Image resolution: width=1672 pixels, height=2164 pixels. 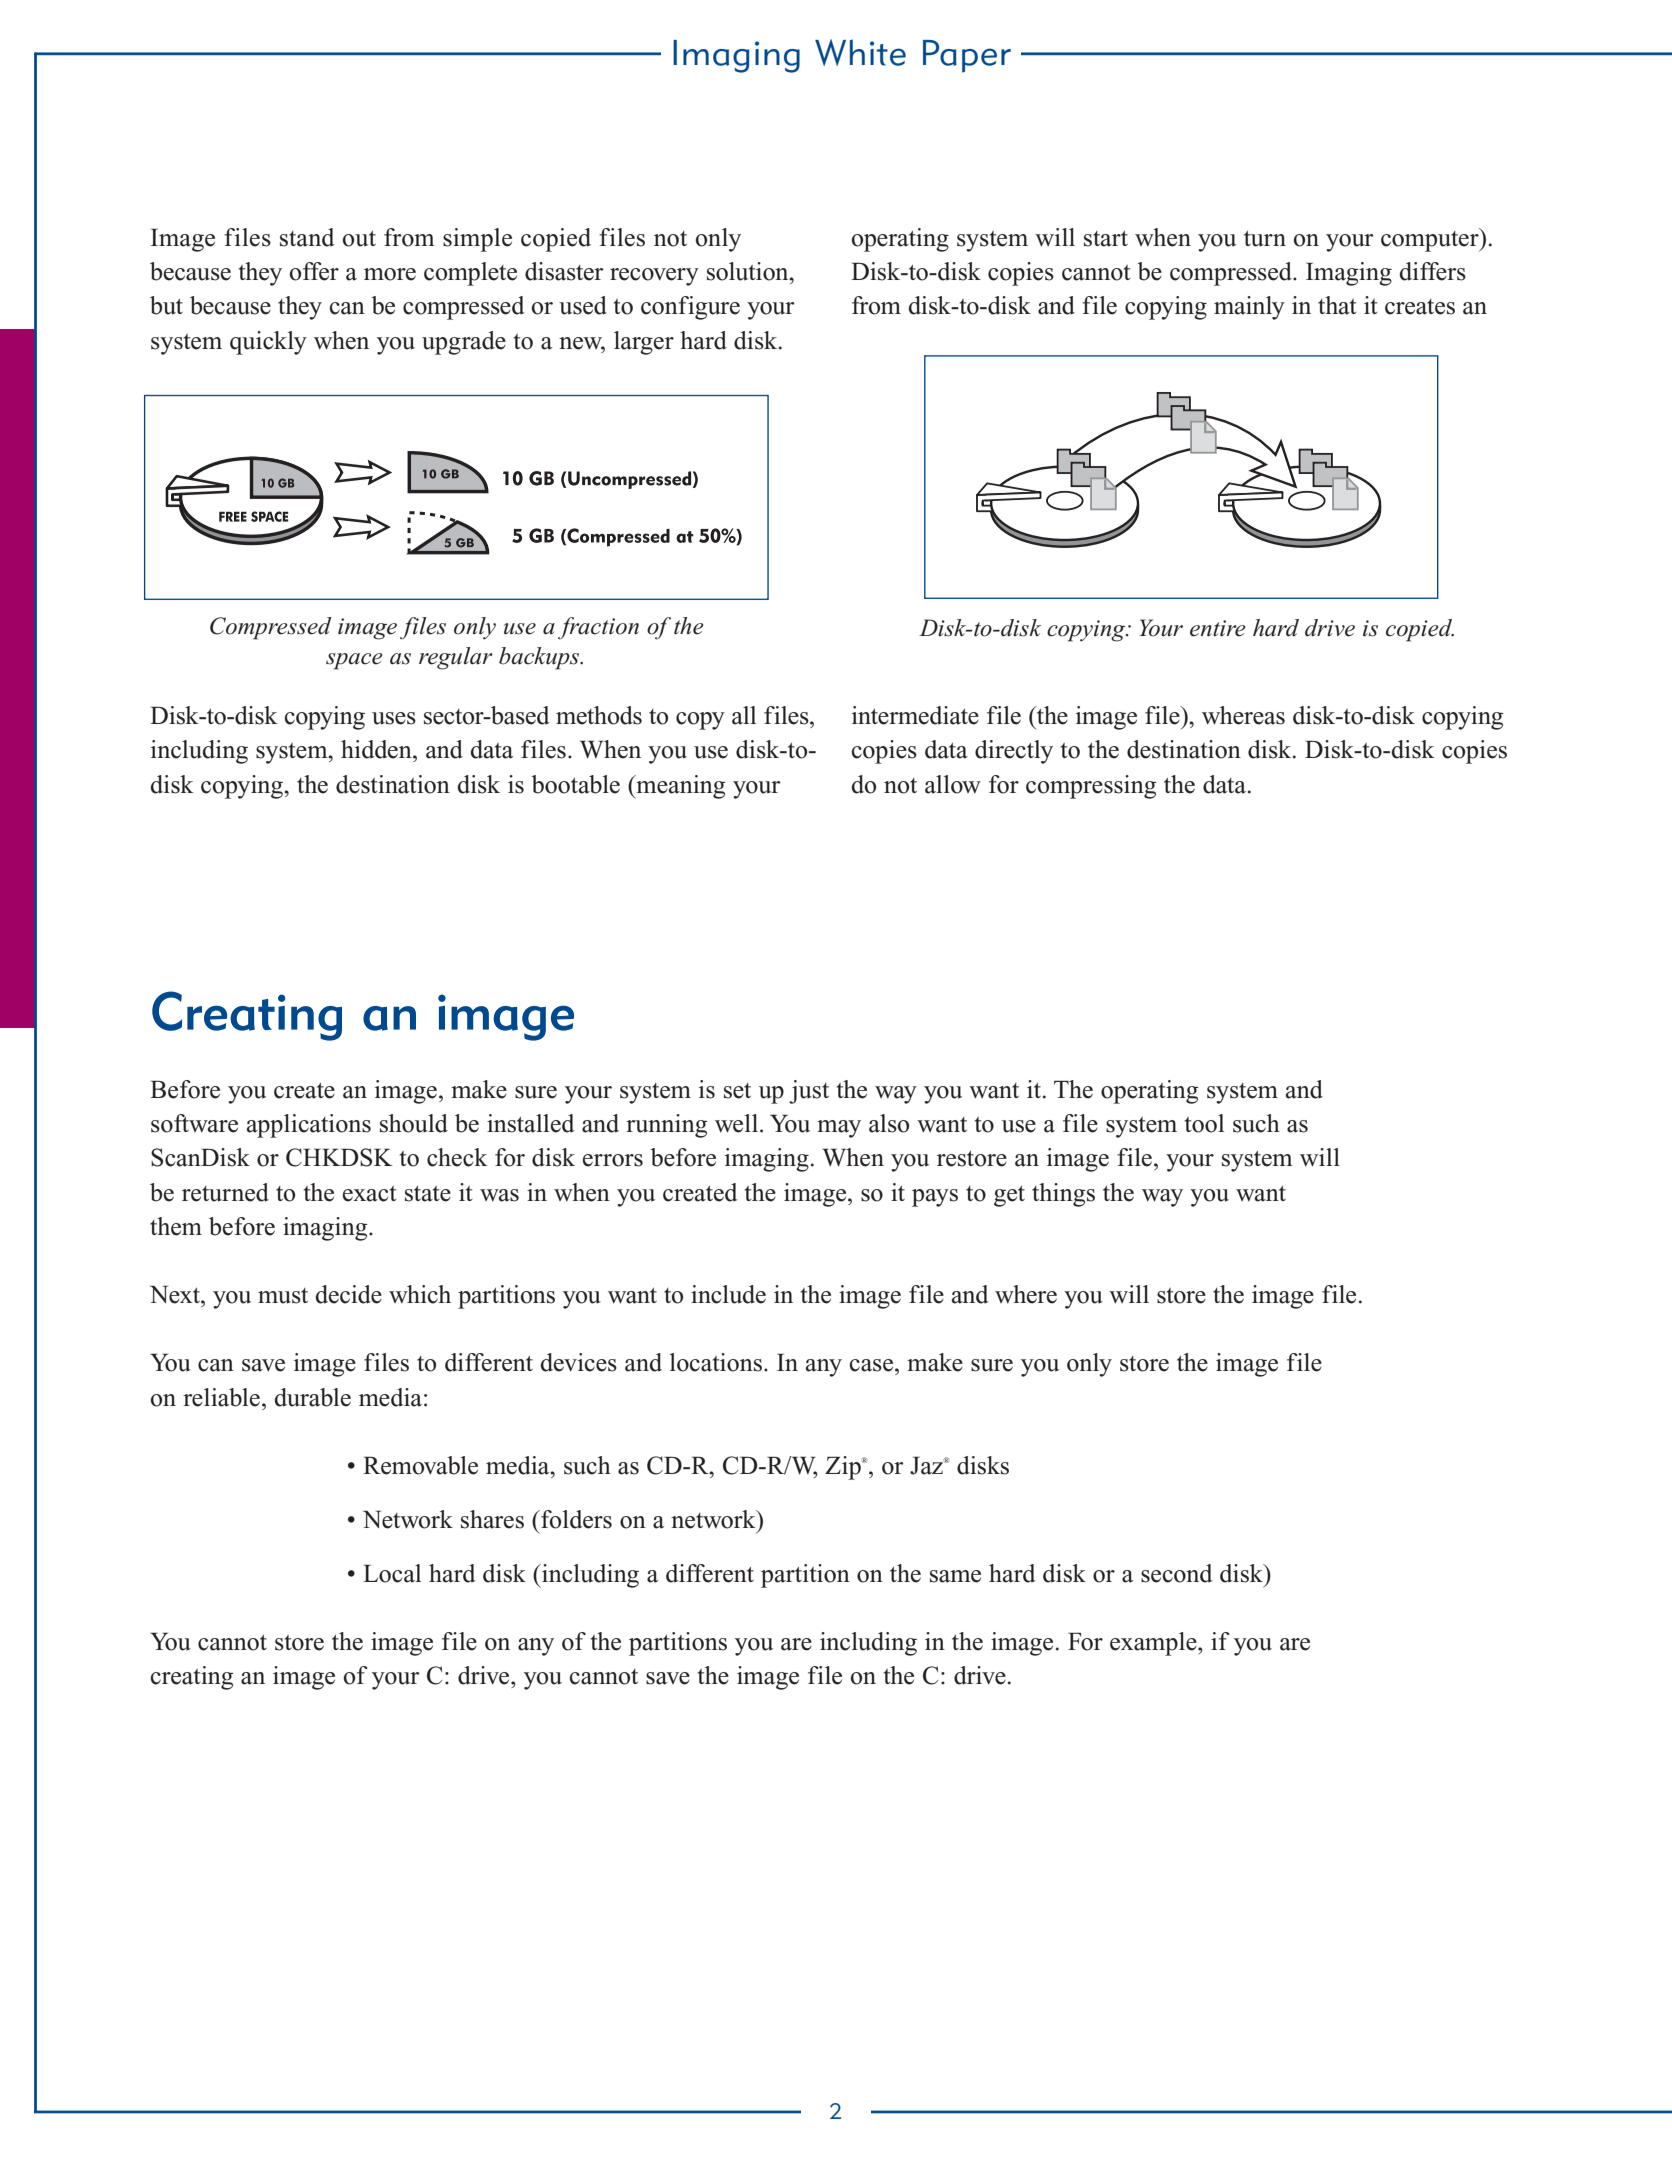 What do you see at coordinates (1218, 628) in the page?
I see `entire` at bounding box center [1218, 628].
